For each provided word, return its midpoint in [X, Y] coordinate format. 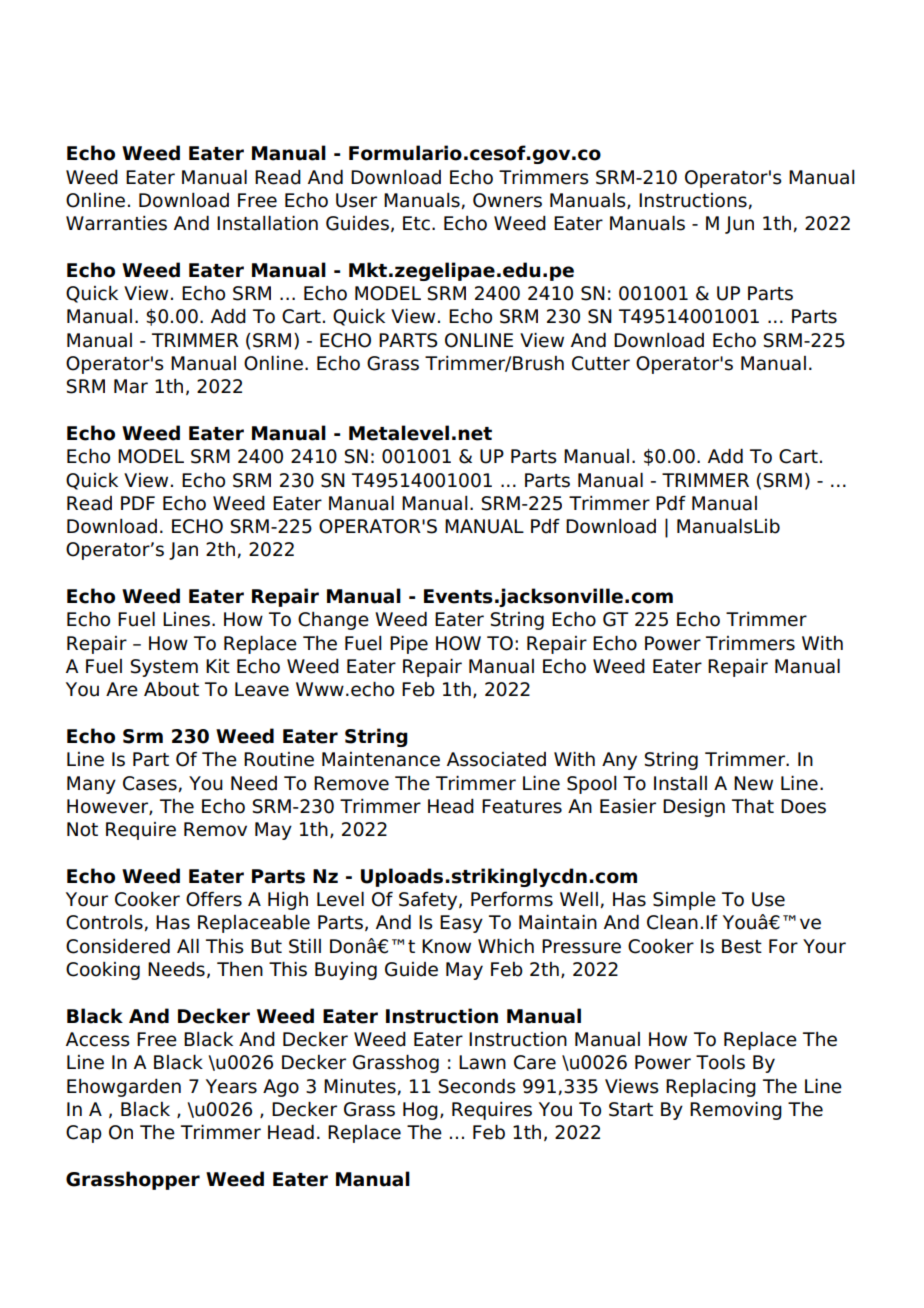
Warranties [116, 223]
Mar [131, 386]
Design [694, 808]
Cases [150, 783]
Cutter [601, 363]
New [753, 783]
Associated [496, 759]
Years [231, 1086]
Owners [507, 200]
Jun [739, 225]
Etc [416, 223]
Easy [461, 924]
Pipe [409, 644]
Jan [183, 551]
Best [742, 946]
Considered [118, 946]
